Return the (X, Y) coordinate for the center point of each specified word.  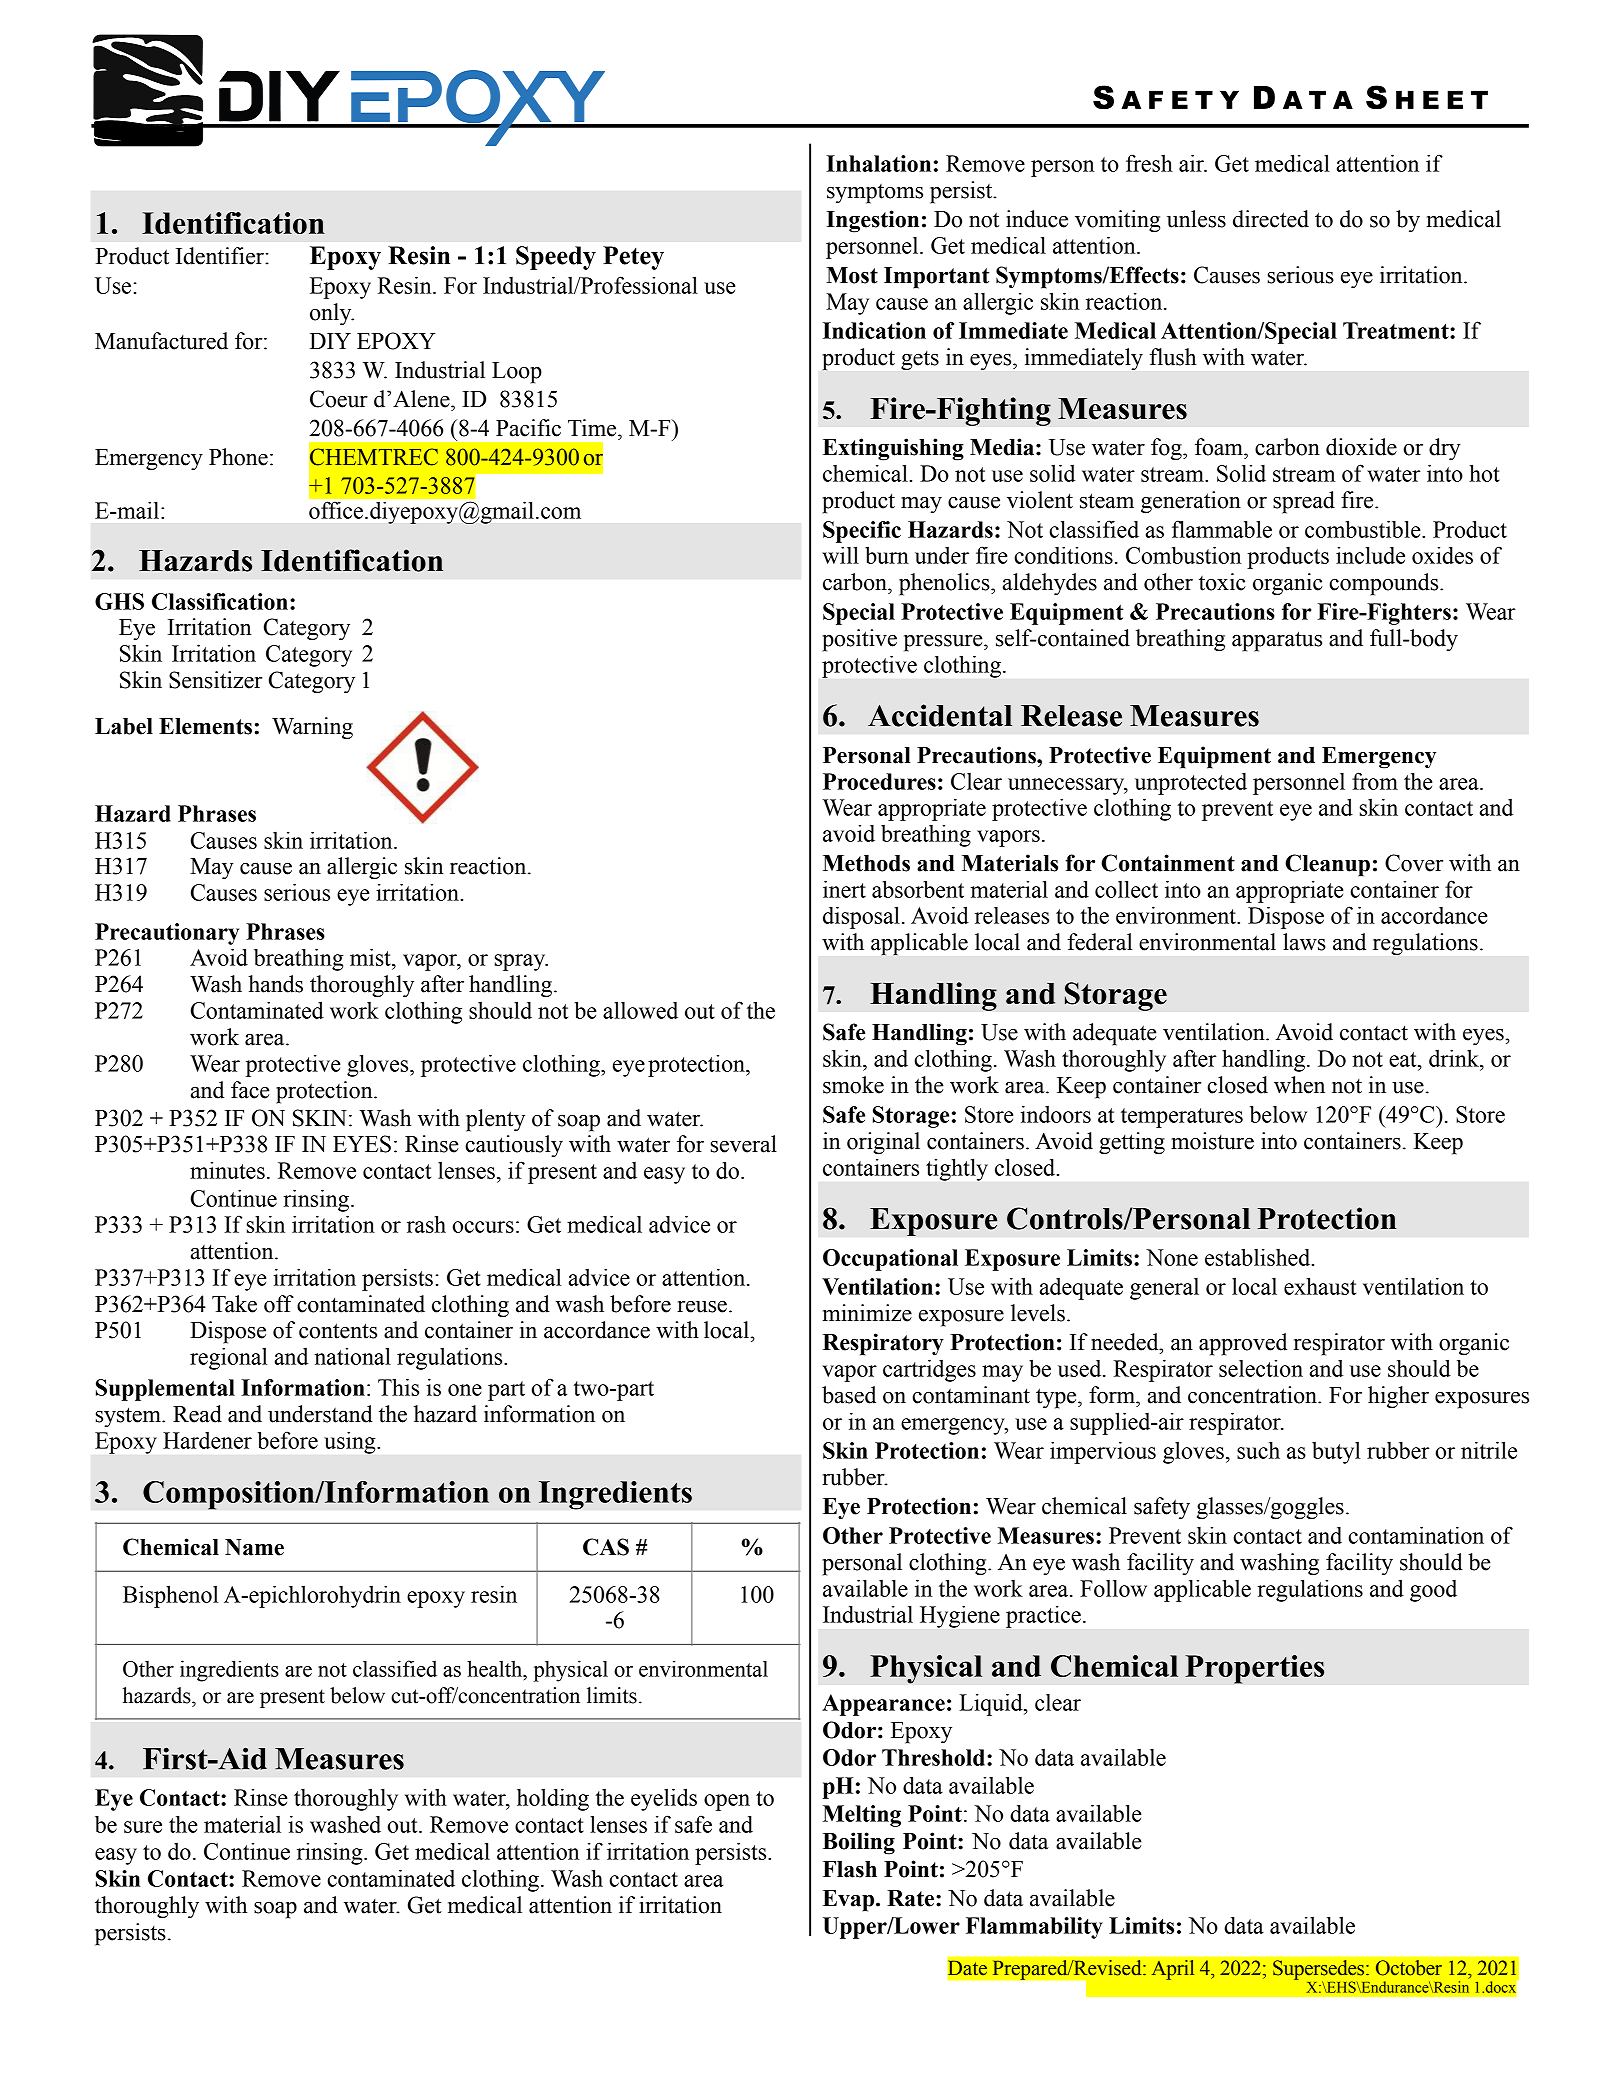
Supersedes (1320, 1971)
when (1299, 1085)
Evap (850, 1901)
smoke (853, 1085)
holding (553, 1799)
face (250, 1090)
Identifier (221, 256)
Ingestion (872, 221)
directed (1271, 219)
